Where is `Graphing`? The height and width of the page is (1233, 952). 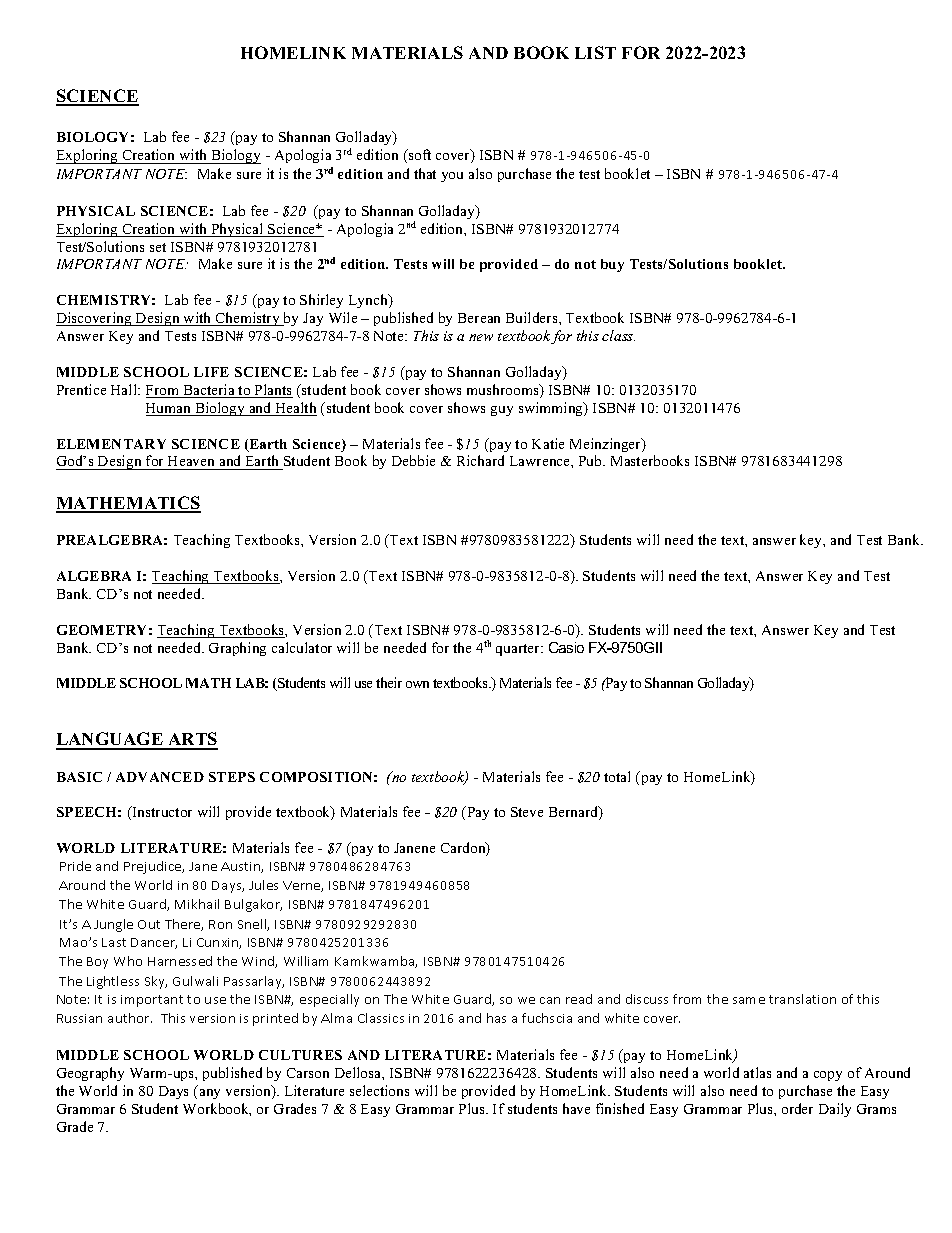
Graphing is located at coordinates (237, 649).
